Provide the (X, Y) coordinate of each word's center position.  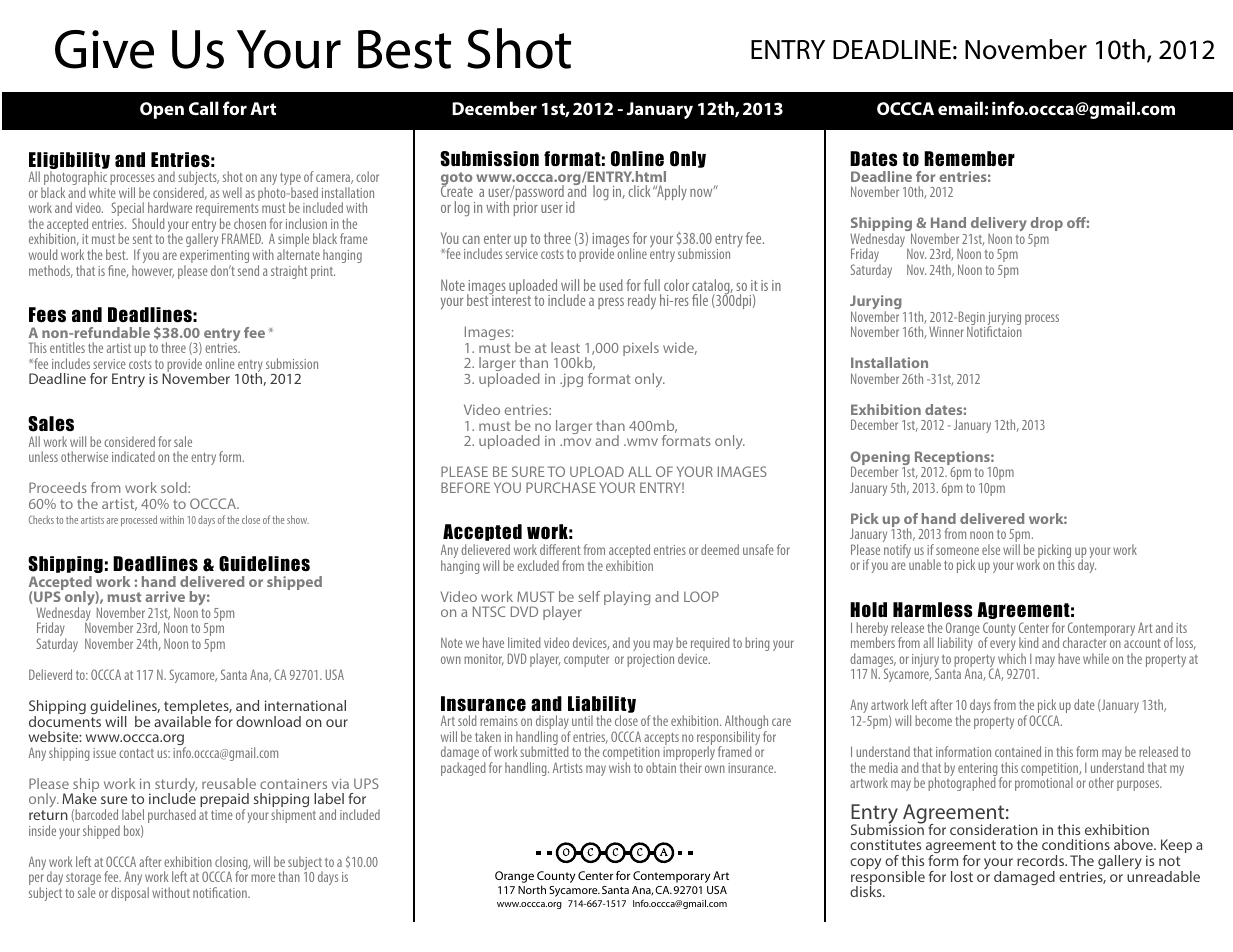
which (1012, 658)
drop (1046, 224)
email (960, 108)
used (611, 285)
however (153, 271)
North (532, 889)
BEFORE (465, 487)
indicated (133, 456)
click (639, 191)
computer (586, 661)
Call (204, 108)
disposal (130, 894)
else (991, 549)
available (182, 721)
